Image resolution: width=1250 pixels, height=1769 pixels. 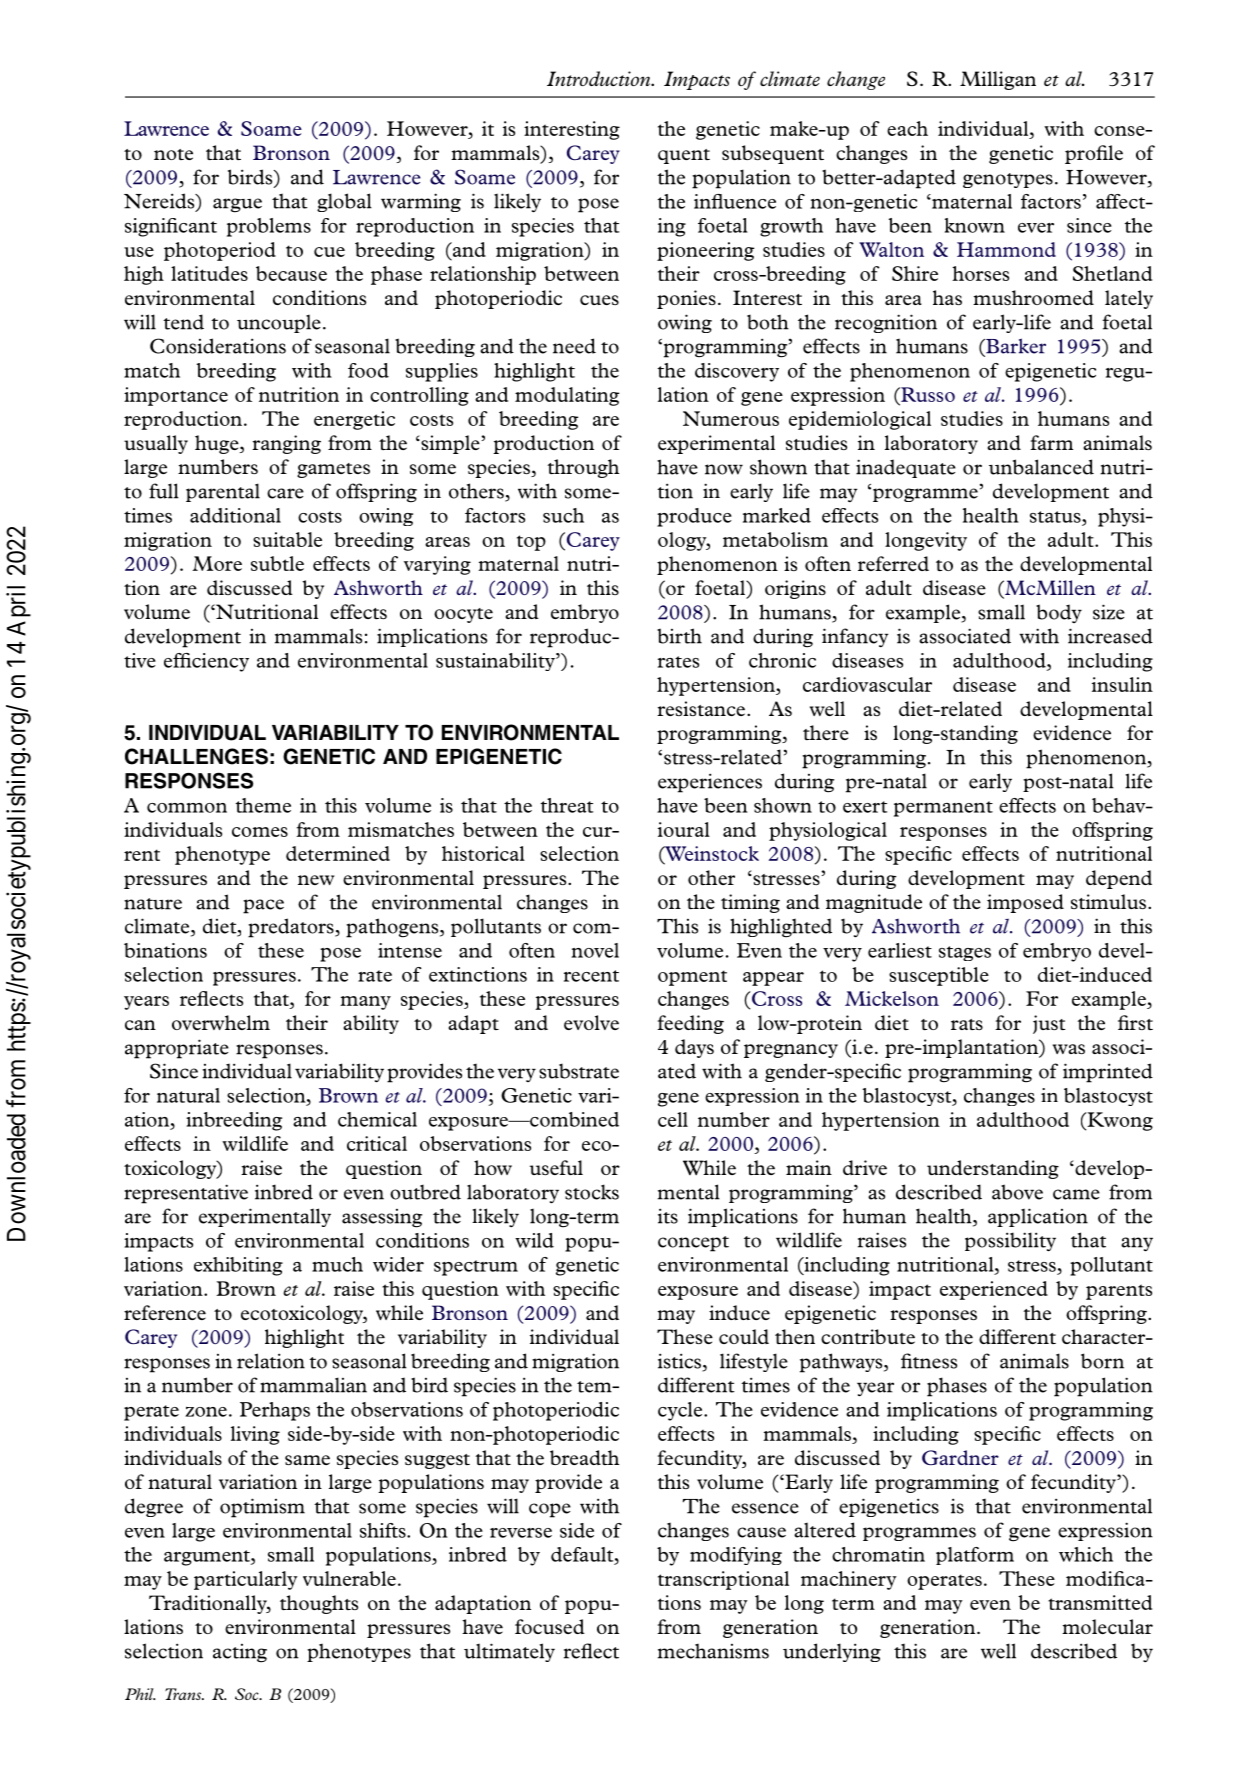 What do you see at coordinates (998, 80) in the screenshot?
I see `Milligan` at bounding box center [998, 80].
